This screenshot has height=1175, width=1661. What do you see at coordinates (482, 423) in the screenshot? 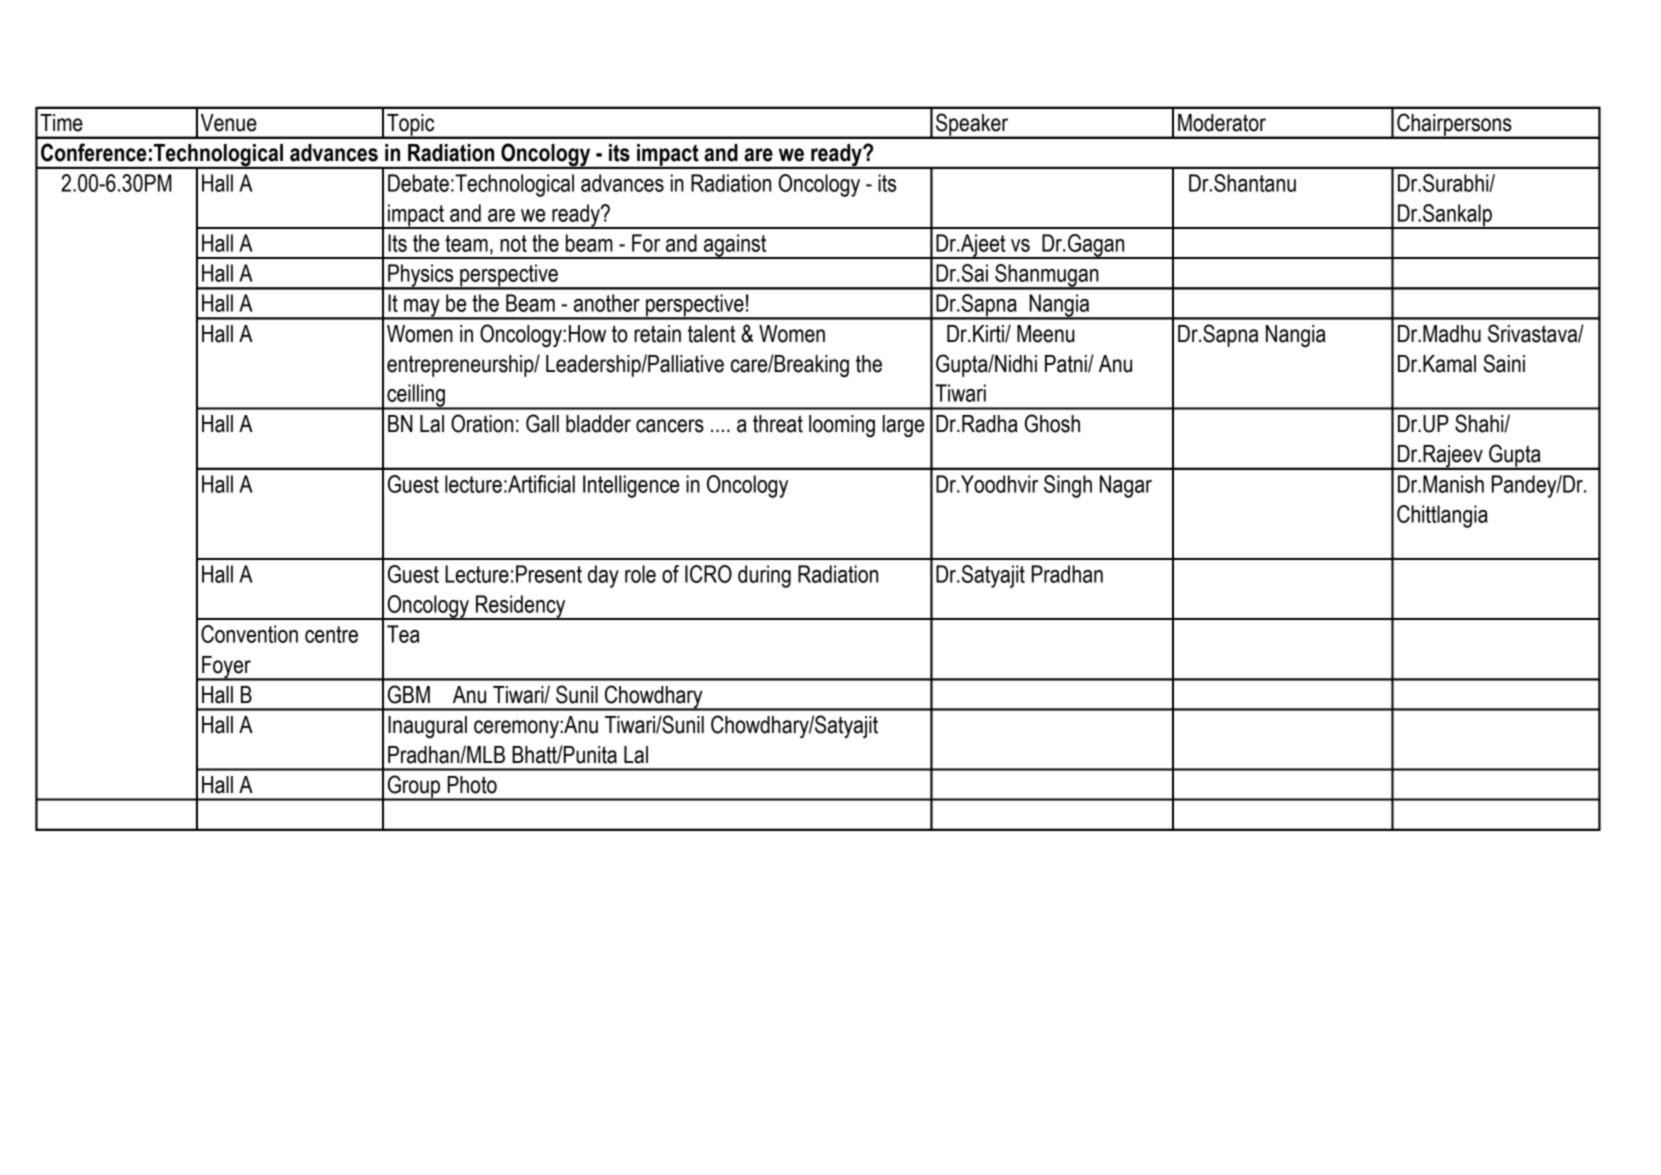
I see `Oration` at bounding box center [482, 423].
